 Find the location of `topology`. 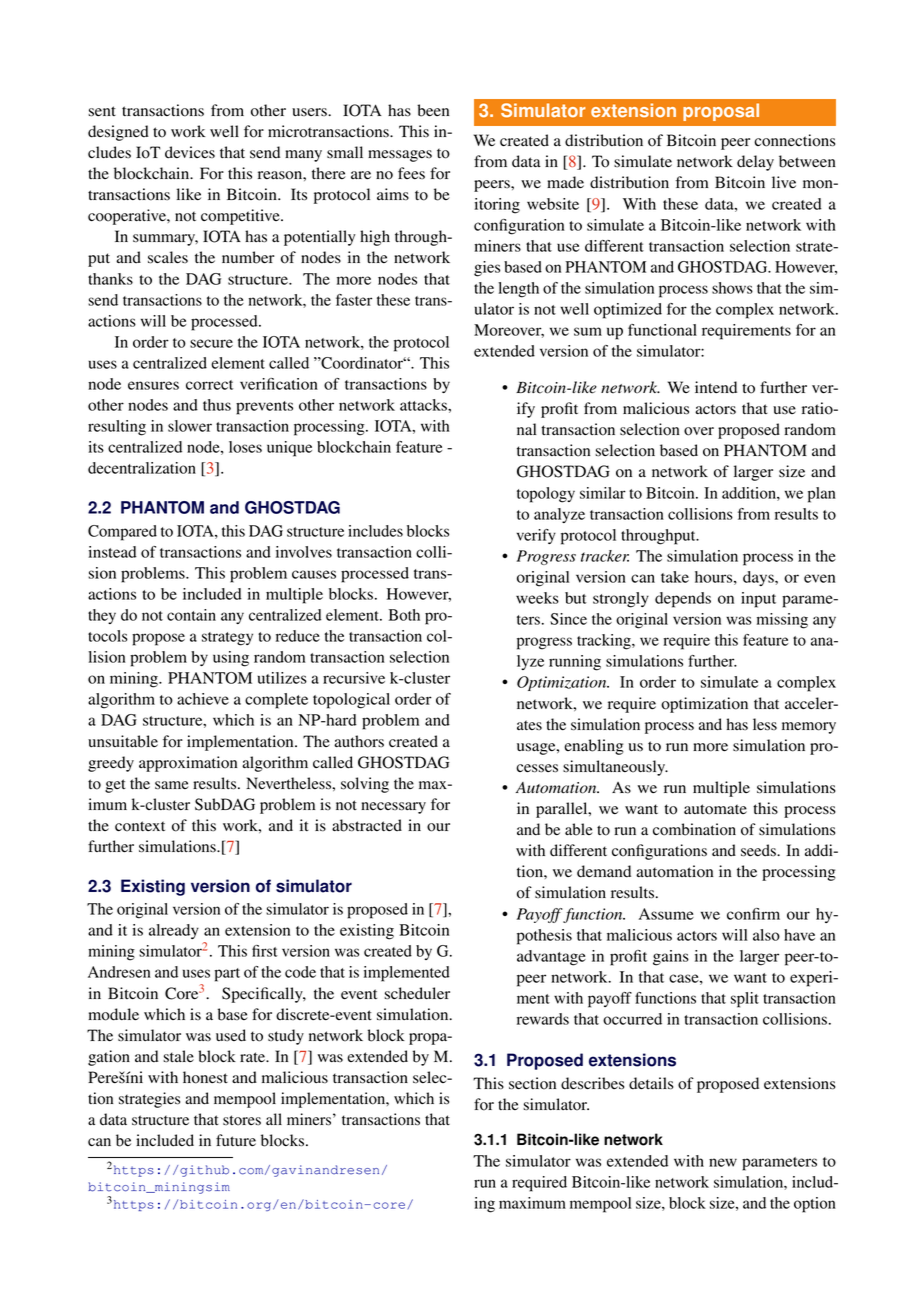

topology is located at coordinates (546, 495).
